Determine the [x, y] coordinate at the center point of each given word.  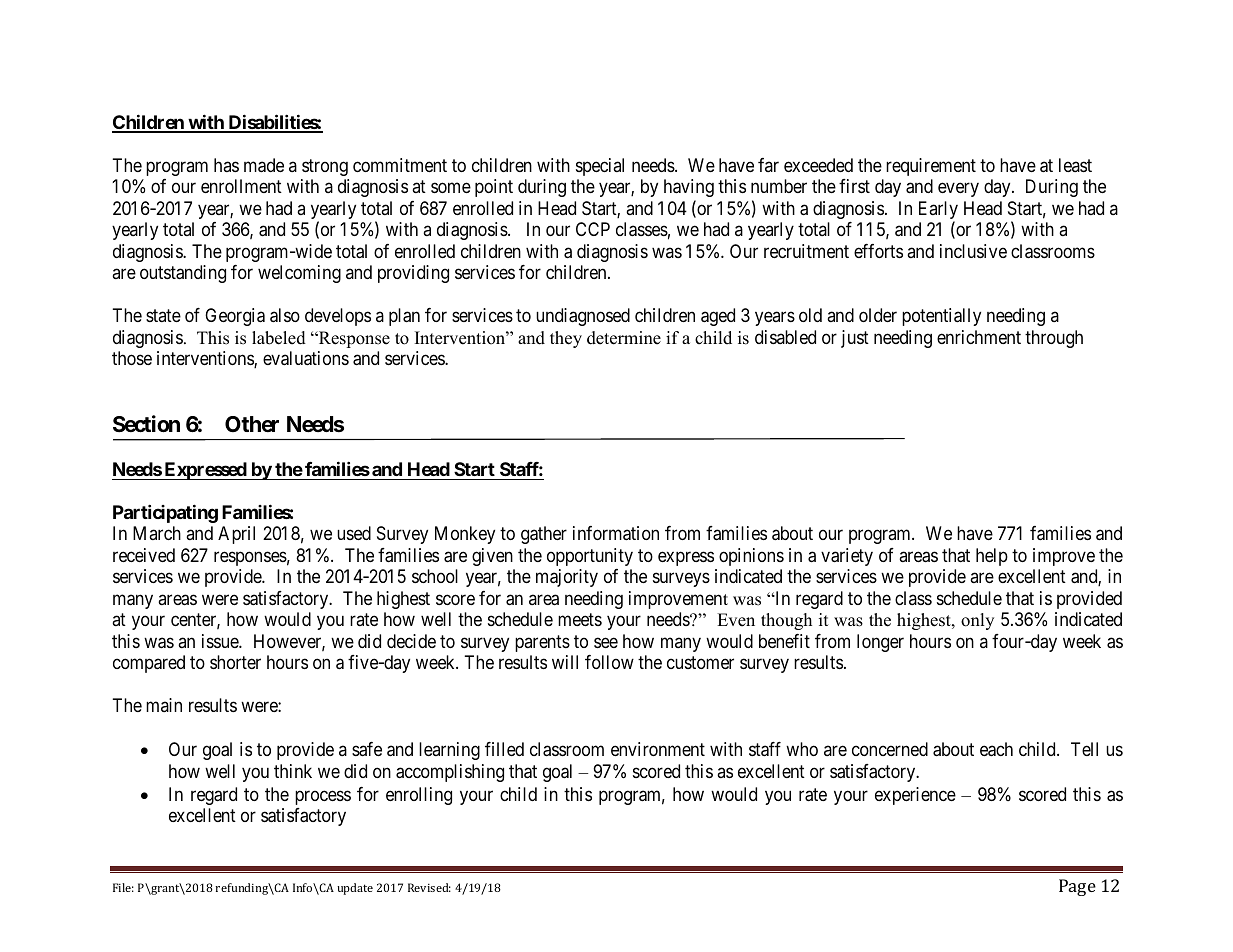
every [958, 190]
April [236, 535]
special [600, 167]
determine [624, 338]
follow [609, 662]
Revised [429, 887]
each [996, 749]
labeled [279, 338]
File [123, 887]
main [164, 705]
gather [544, 535]
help [992, 557]
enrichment [979, 337]
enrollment [241, 186]
